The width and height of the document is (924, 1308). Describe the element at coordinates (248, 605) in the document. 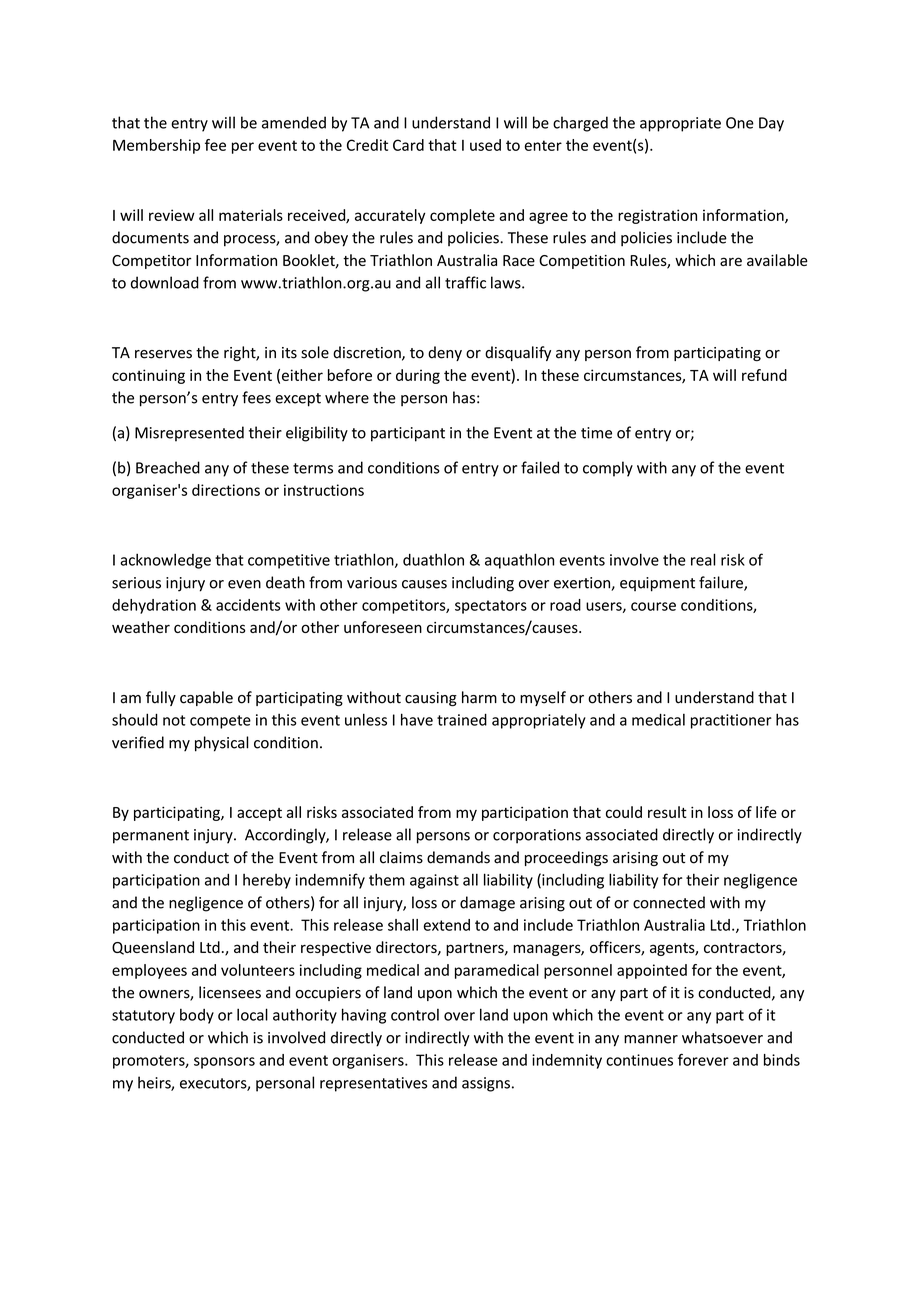

I see `accidents` at that location.
